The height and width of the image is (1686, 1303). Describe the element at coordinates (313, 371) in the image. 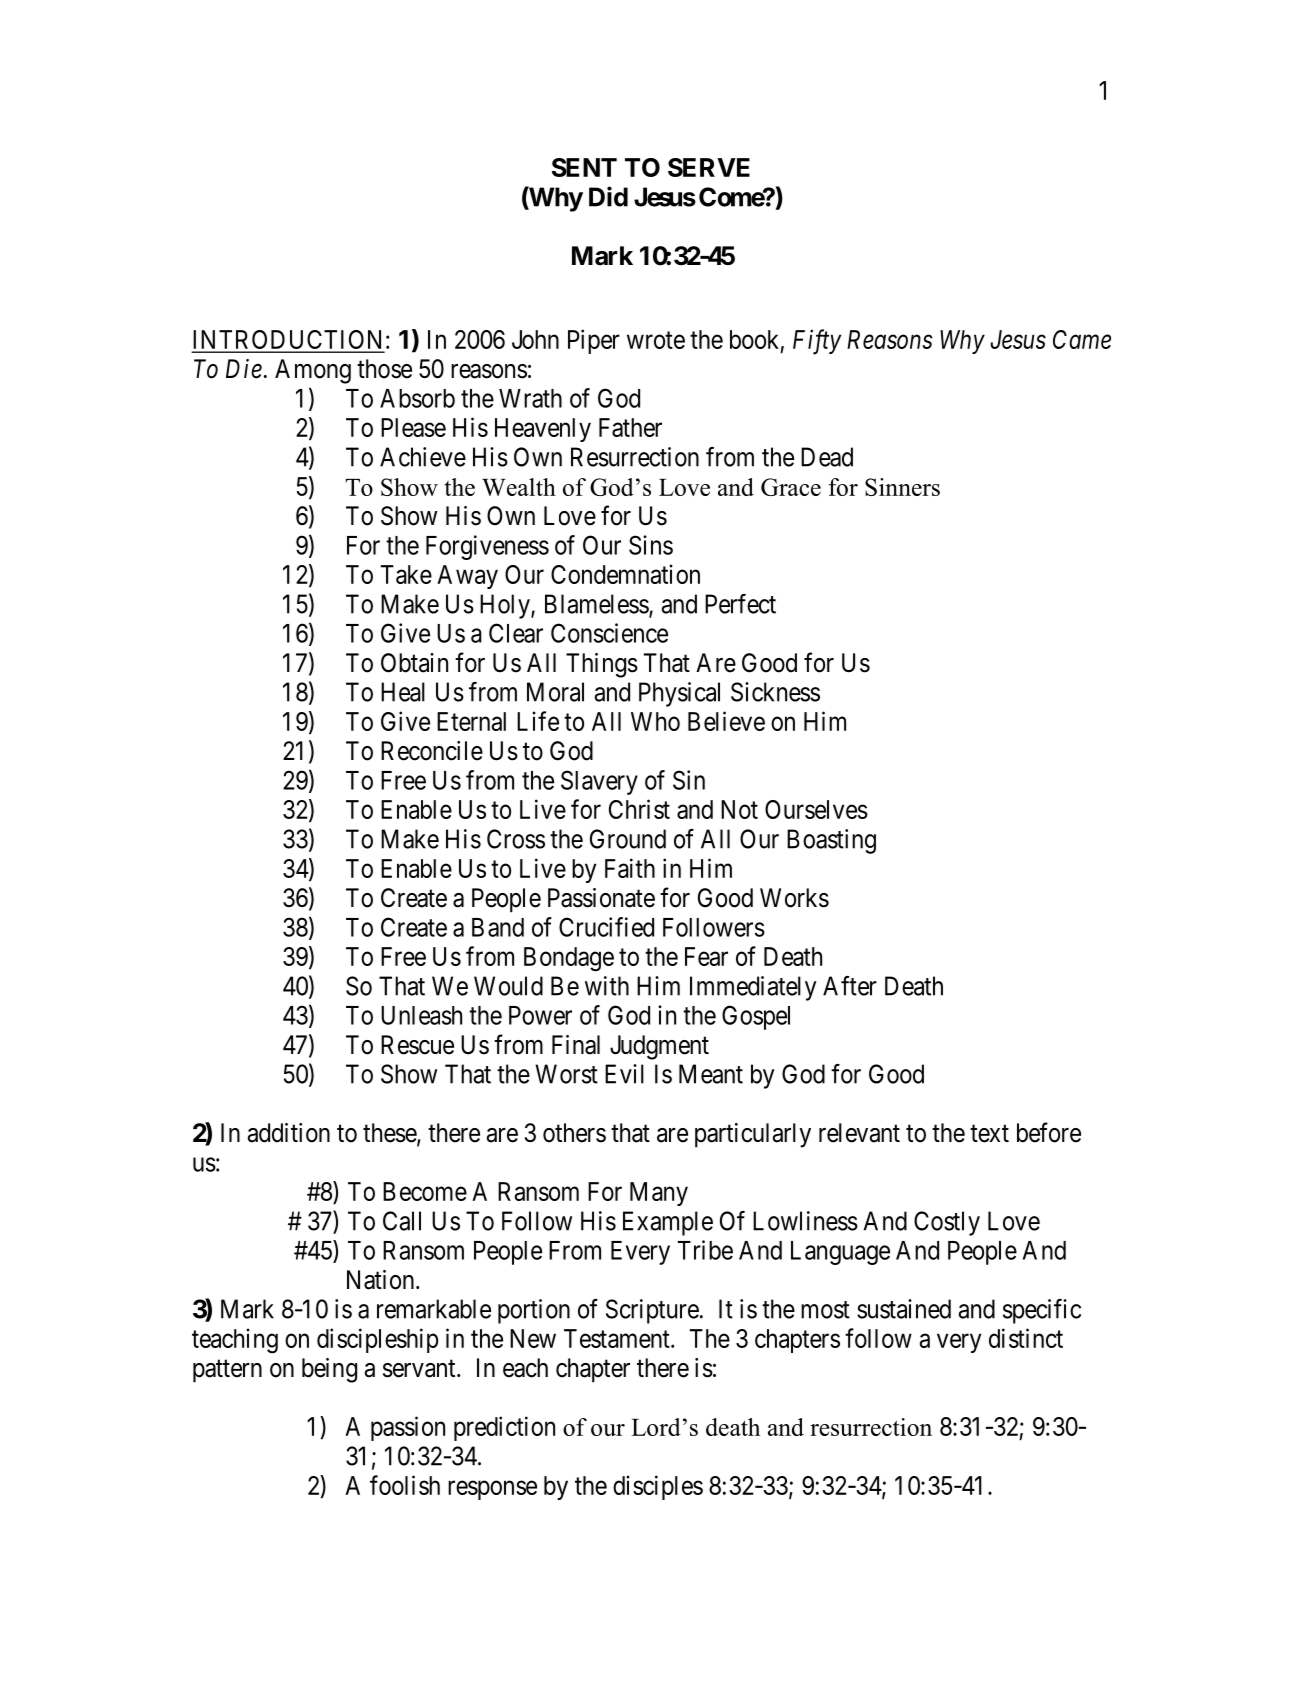

I see `Among` at that location.
